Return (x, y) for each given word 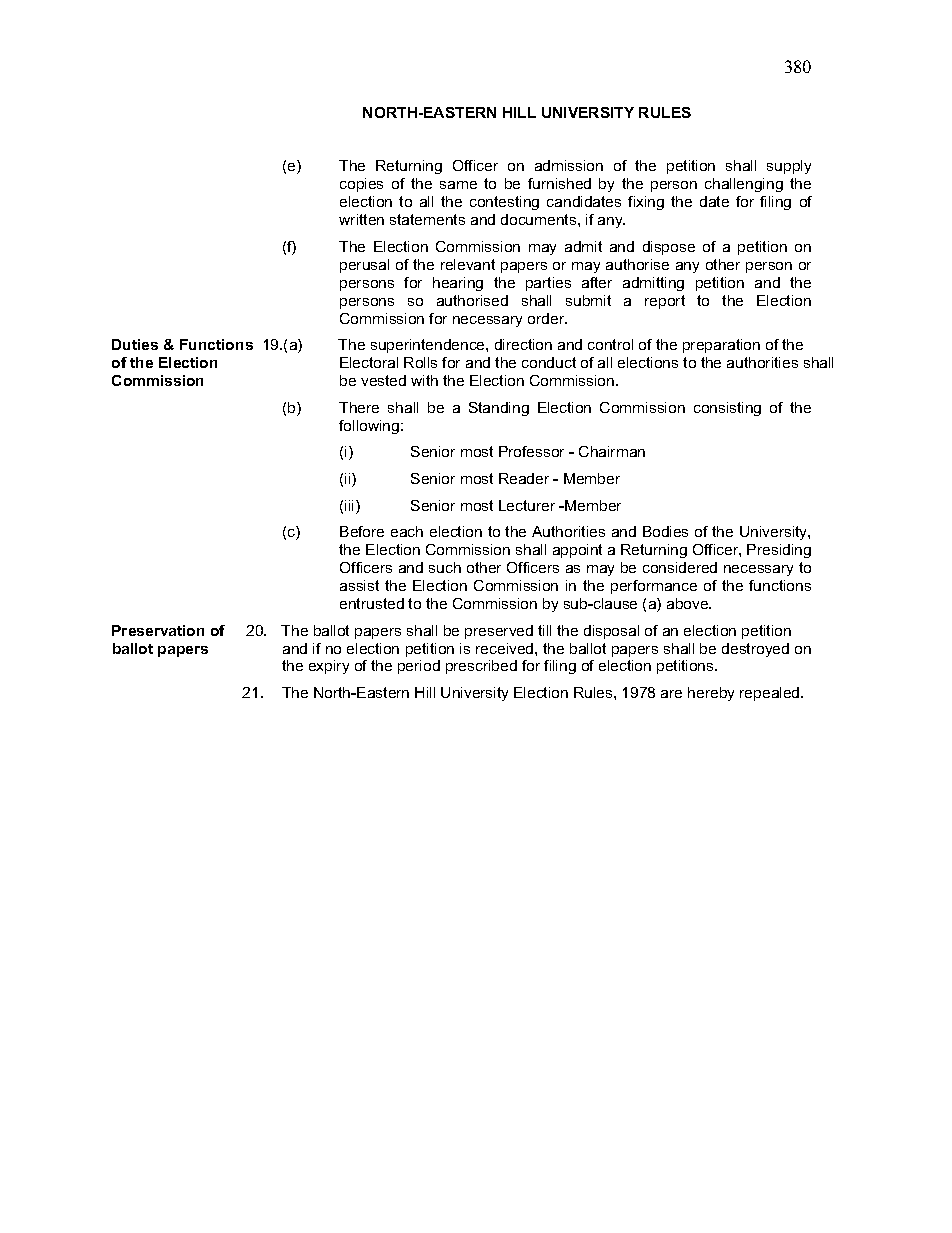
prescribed (481, 667)
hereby (711, 694)
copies (361, 185)
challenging (744, 185)
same (458, 185)
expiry (329, 667)
